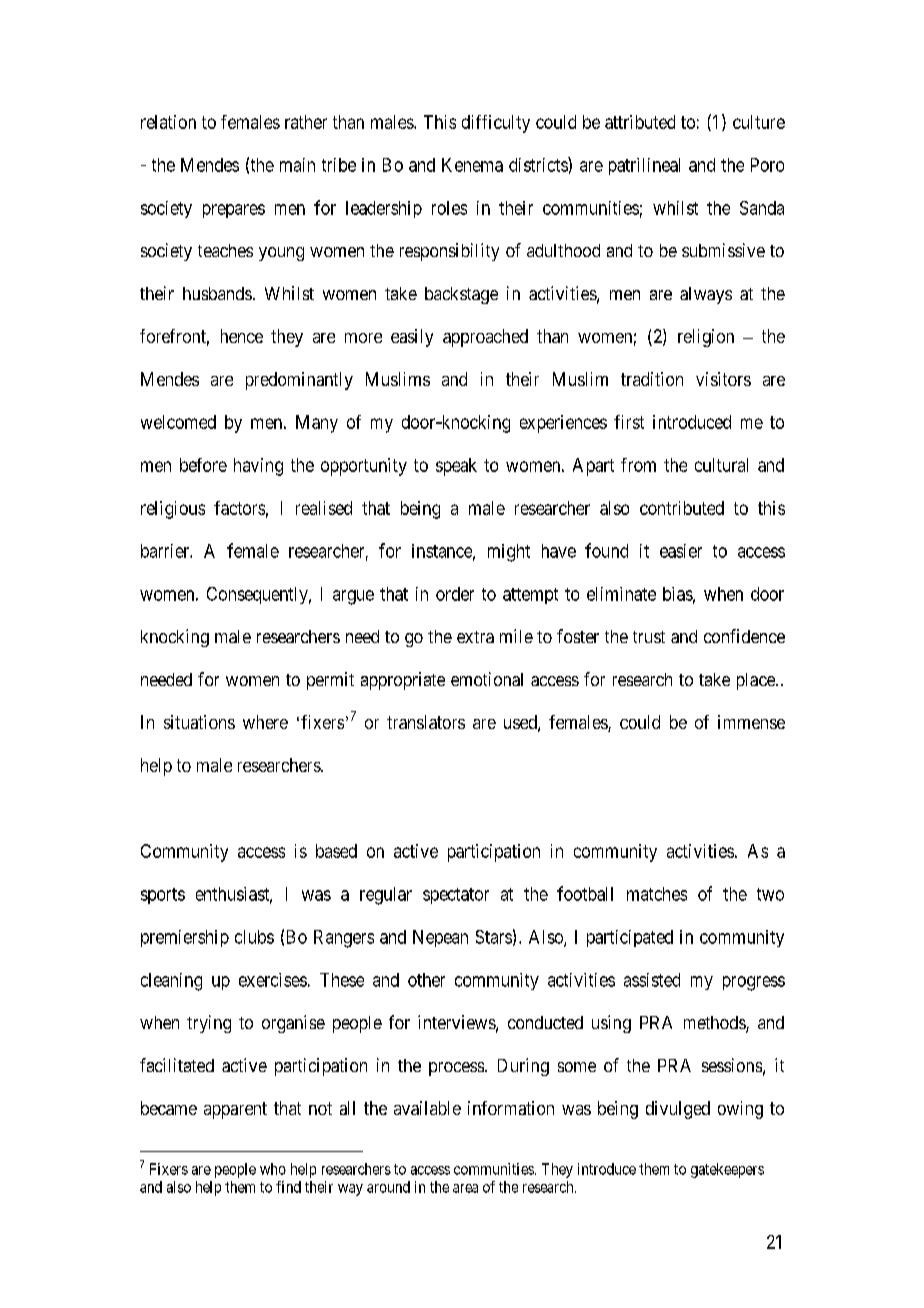 The width and height of the screenshot is (924, 1308). What do you see at coordinates (644, 166) in the screenshot?
I see `patrilineal` at bounding box center [644, 166].
